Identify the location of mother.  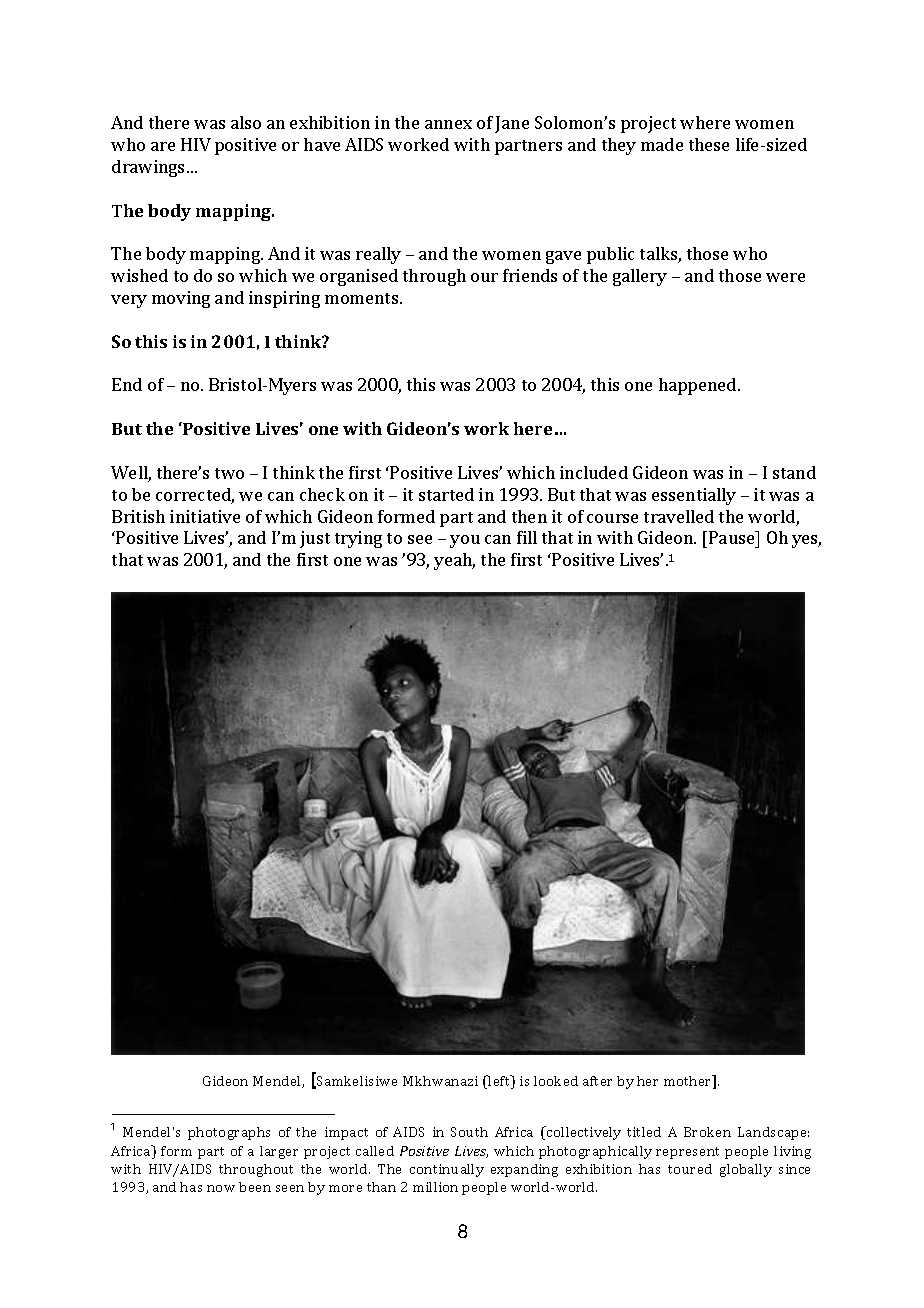
(689, 1082).
